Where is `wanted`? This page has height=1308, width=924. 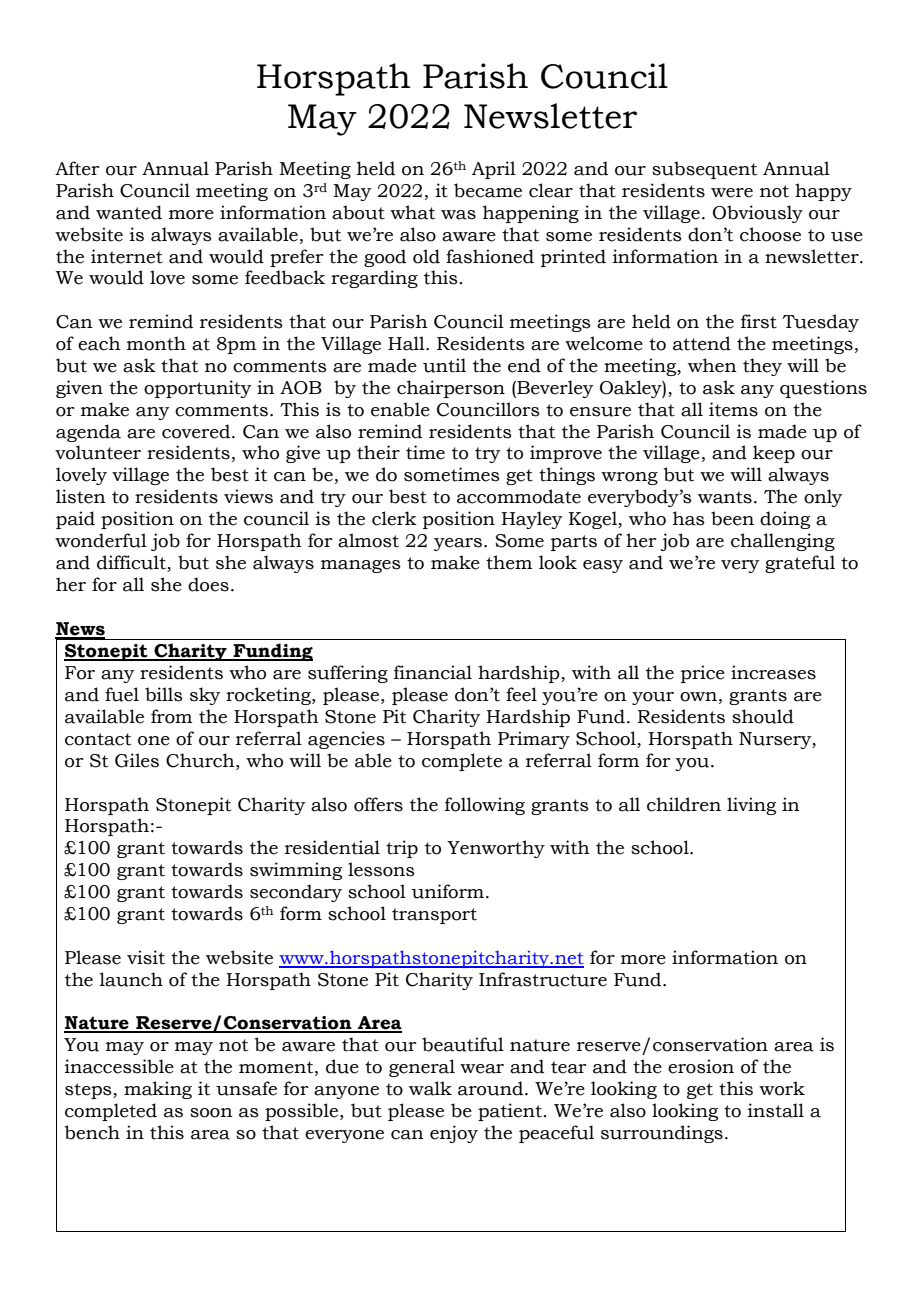 wanted is located at coordinates (129, 212).
